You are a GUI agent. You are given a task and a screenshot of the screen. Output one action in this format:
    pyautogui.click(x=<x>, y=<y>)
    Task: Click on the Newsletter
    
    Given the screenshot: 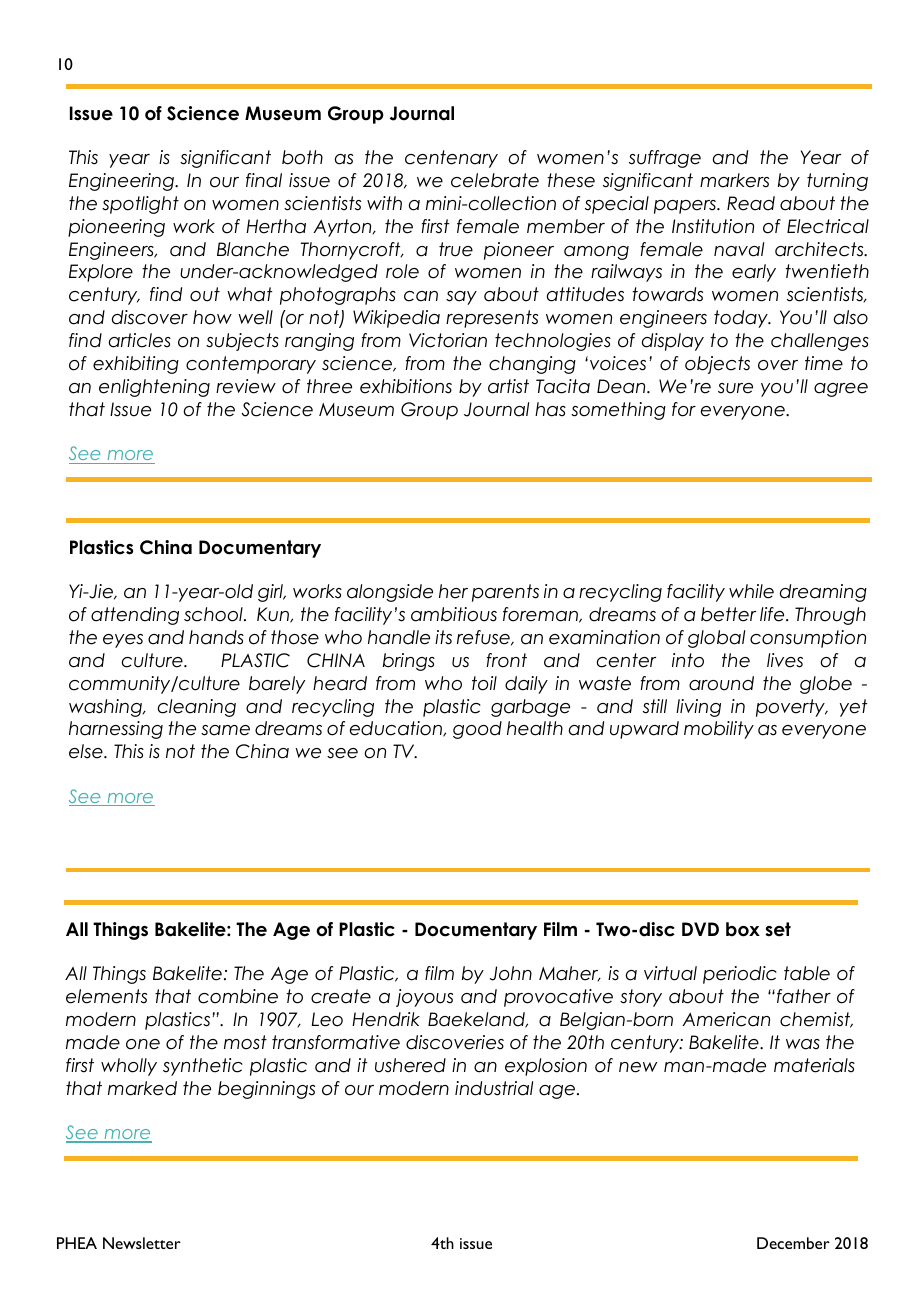 What is the action you would take?
    pyautogui.click(x=142, y=1243)
